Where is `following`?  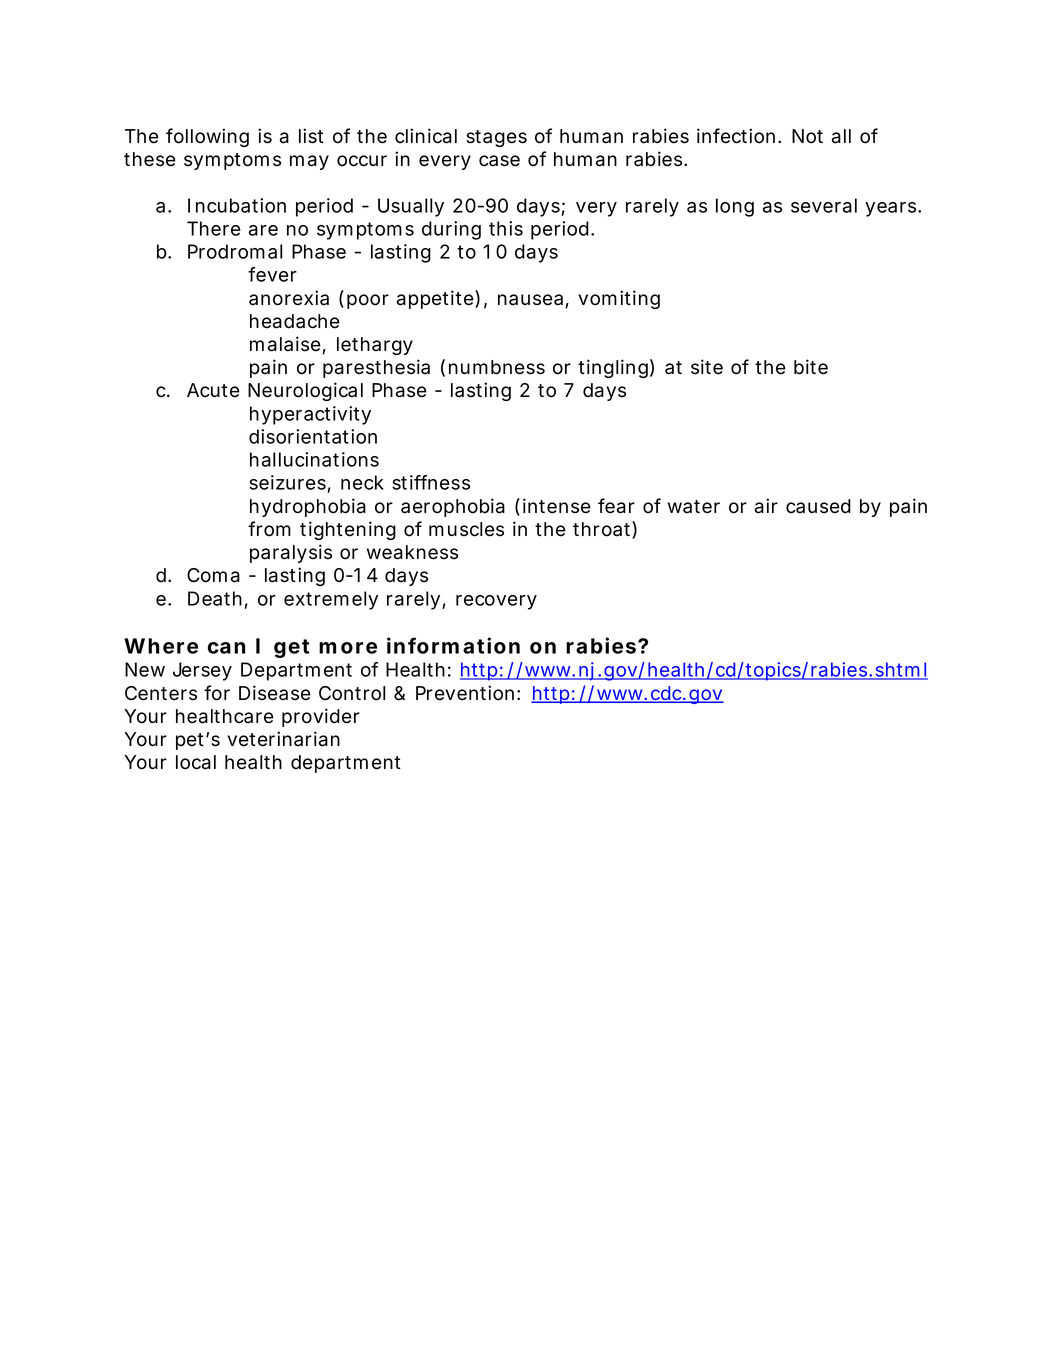
following is located at coordinates (207, 137).
